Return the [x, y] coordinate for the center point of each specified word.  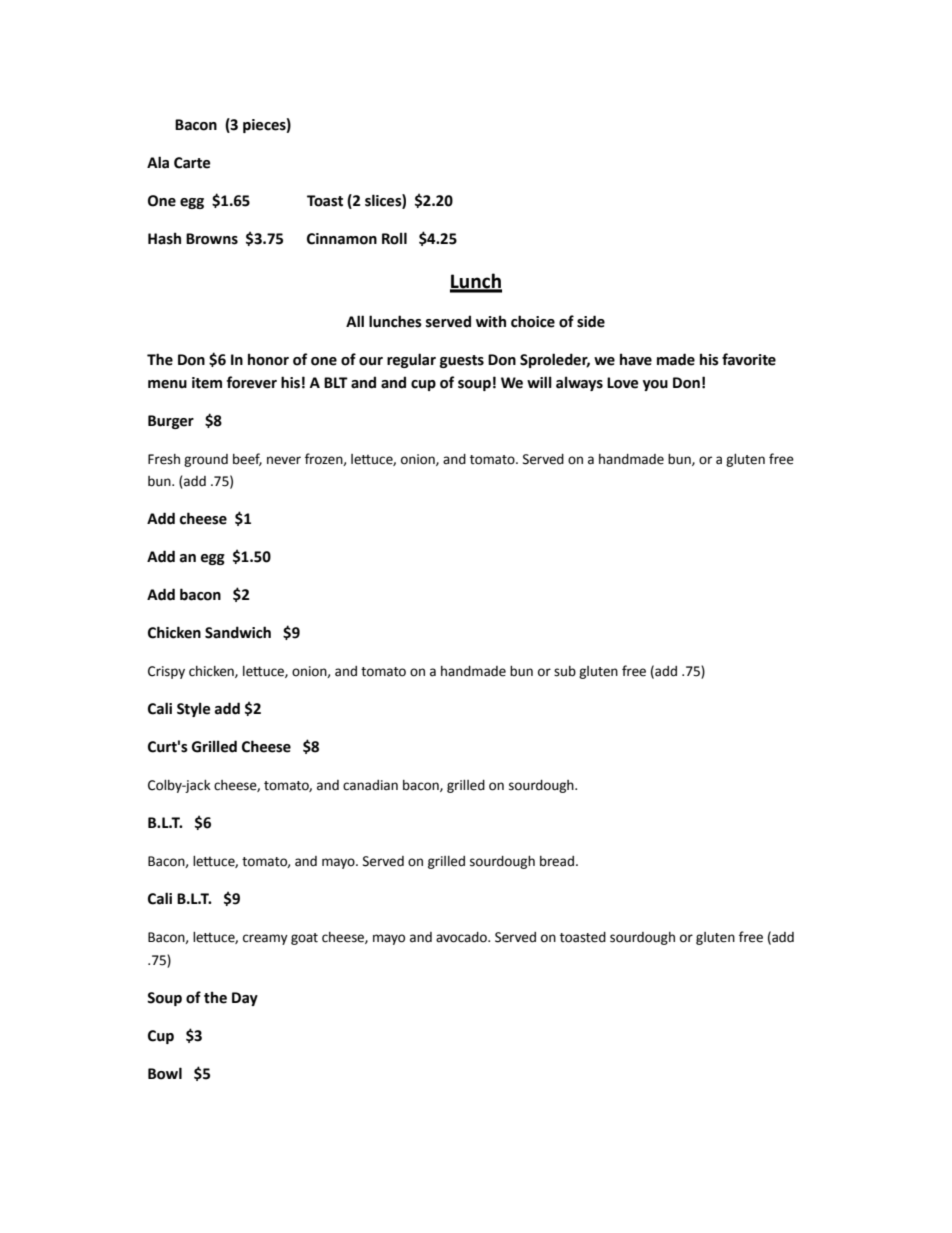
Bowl [165, 1073]
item [207, 383]
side [591, 321]
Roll [394, 238]
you [655, 385]
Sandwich [238, 632]
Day [245, 999]
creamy [265, 939]
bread [557, 861]
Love [623, 383]
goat [304, 939]
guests [462, 361]
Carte [192, 163]
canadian [370, 785]
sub [565, 671]
